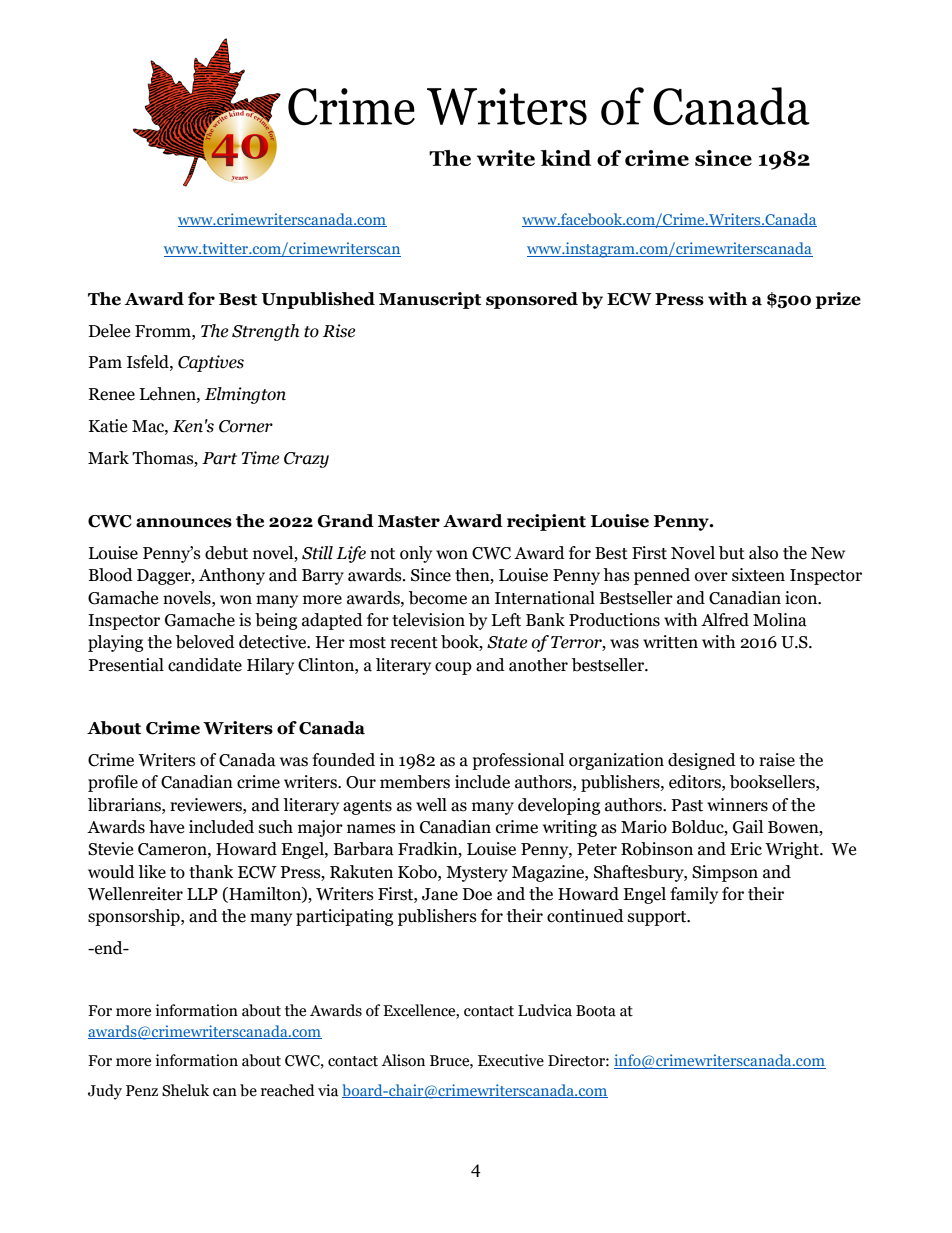 This page has width=952, height=1233. I want to click on Gail, so click(748, 827).
